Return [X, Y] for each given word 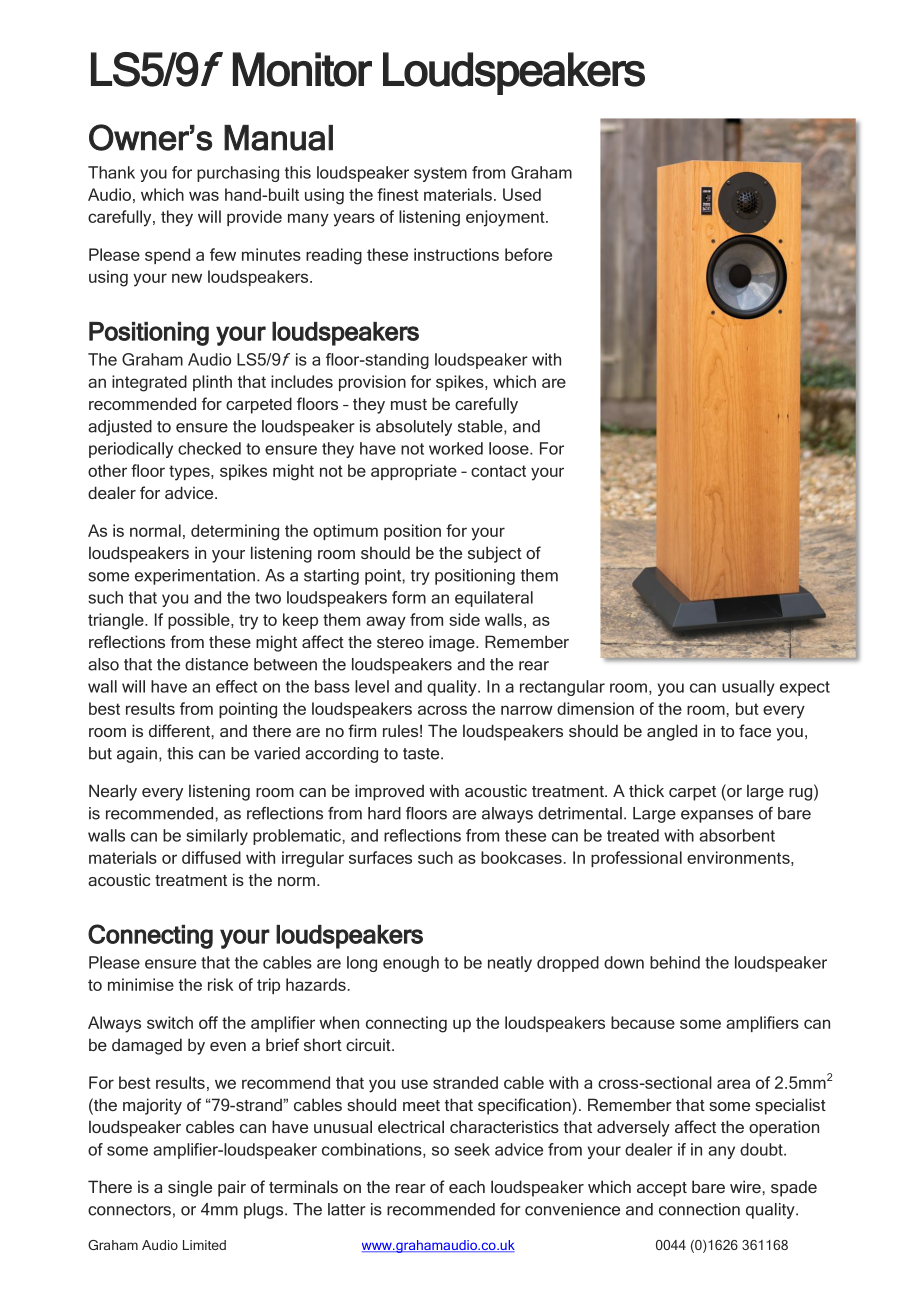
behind [675, 962]
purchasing [238, 174]
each [467, 1186]
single [190, 1188]
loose [510, 448]
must [409, 404]
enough [411, 964]
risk [220, 984]
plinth [212, 383]
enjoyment [506, 218]
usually [748, 688]
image [453, 643]
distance [216, 664]
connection [699, 1209]
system [440, 174]
